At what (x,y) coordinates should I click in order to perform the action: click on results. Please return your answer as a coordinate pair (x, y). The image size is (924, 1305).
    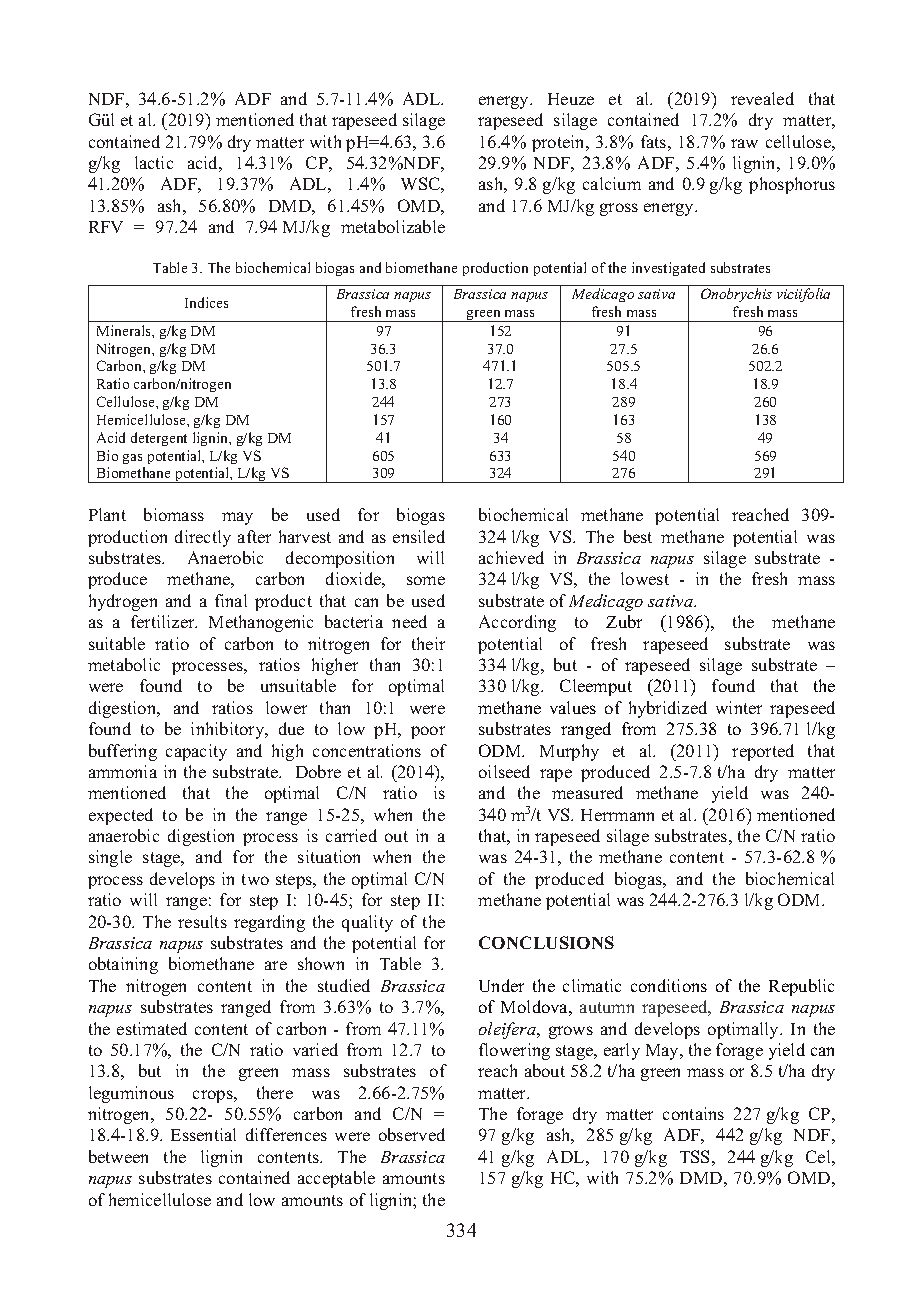
    Looking at the image, I should click on (202, 921).
